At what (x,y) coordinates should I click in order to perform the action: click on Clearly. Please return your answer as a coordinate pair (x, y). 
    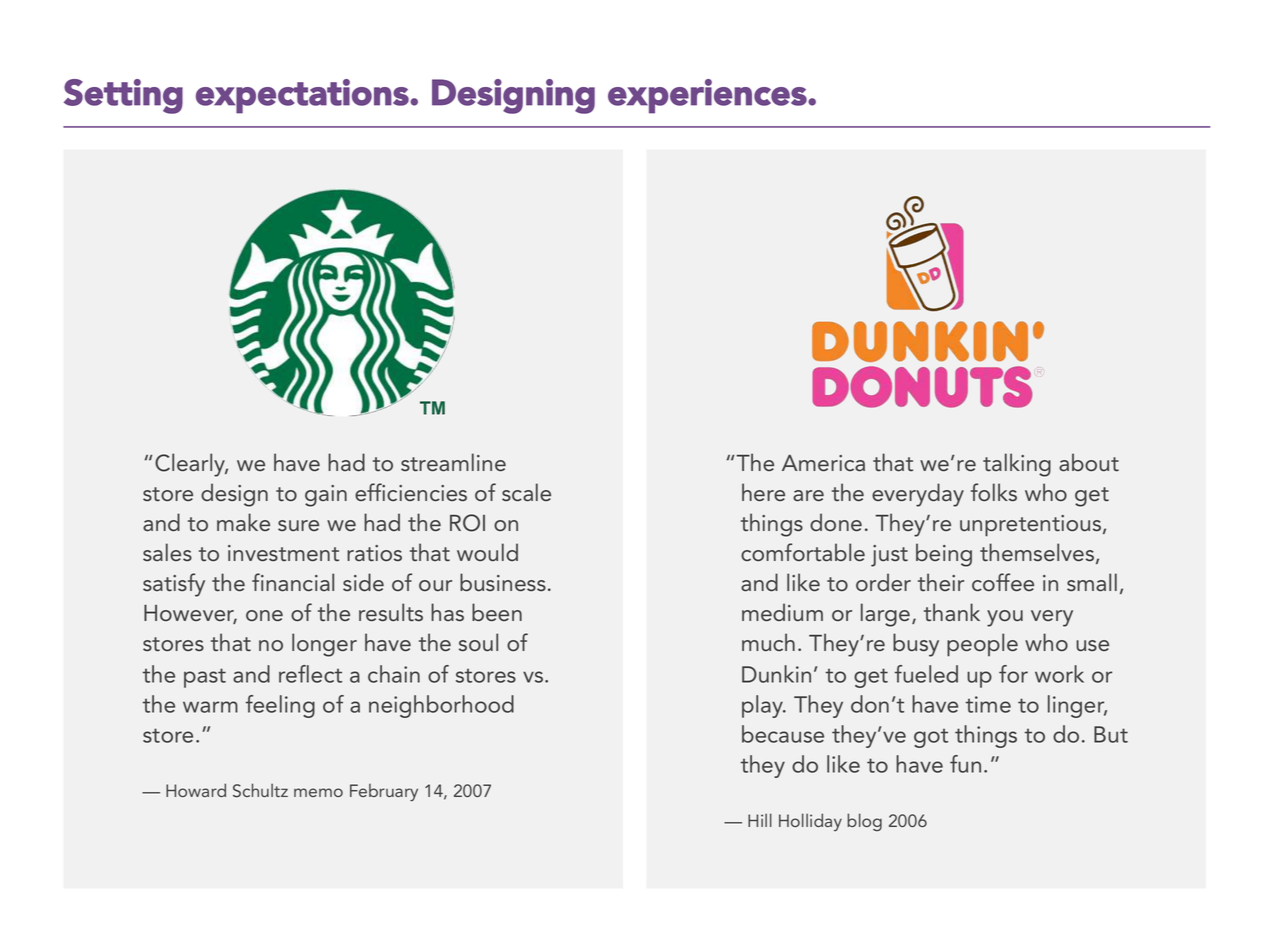
    Looking at the image, I should click on (191, 465).
